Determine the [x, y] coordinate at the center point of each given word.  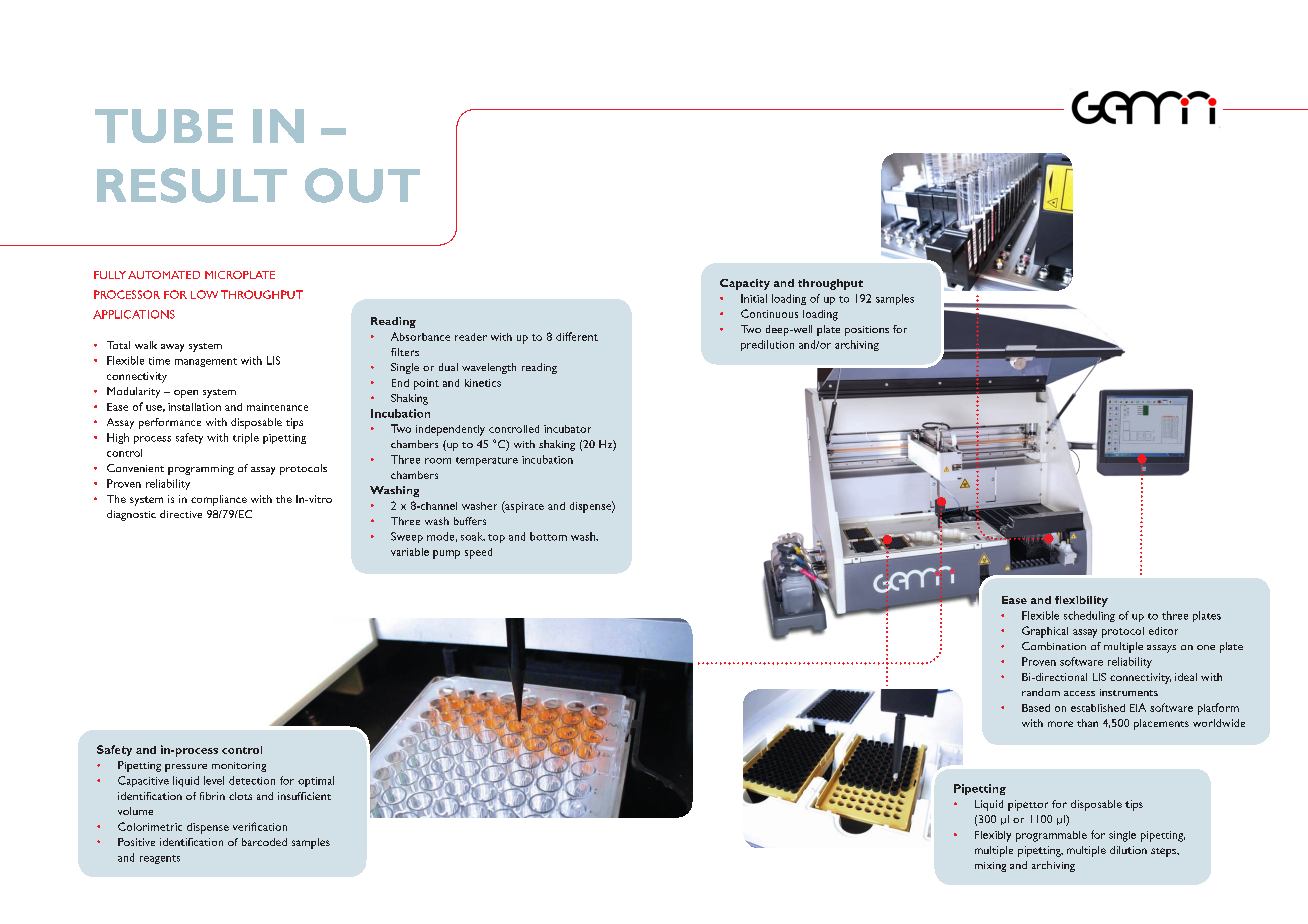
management [206, 362]
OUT [362, 185]
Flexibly [993, 836]
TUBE [164, 126]
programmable [1051, 836]
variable [410, 552]
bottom [548, 536]
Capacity [745, 284]
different [577, 336]
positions [867, 331]
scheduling [1089, 616]
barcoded [264, 842]
